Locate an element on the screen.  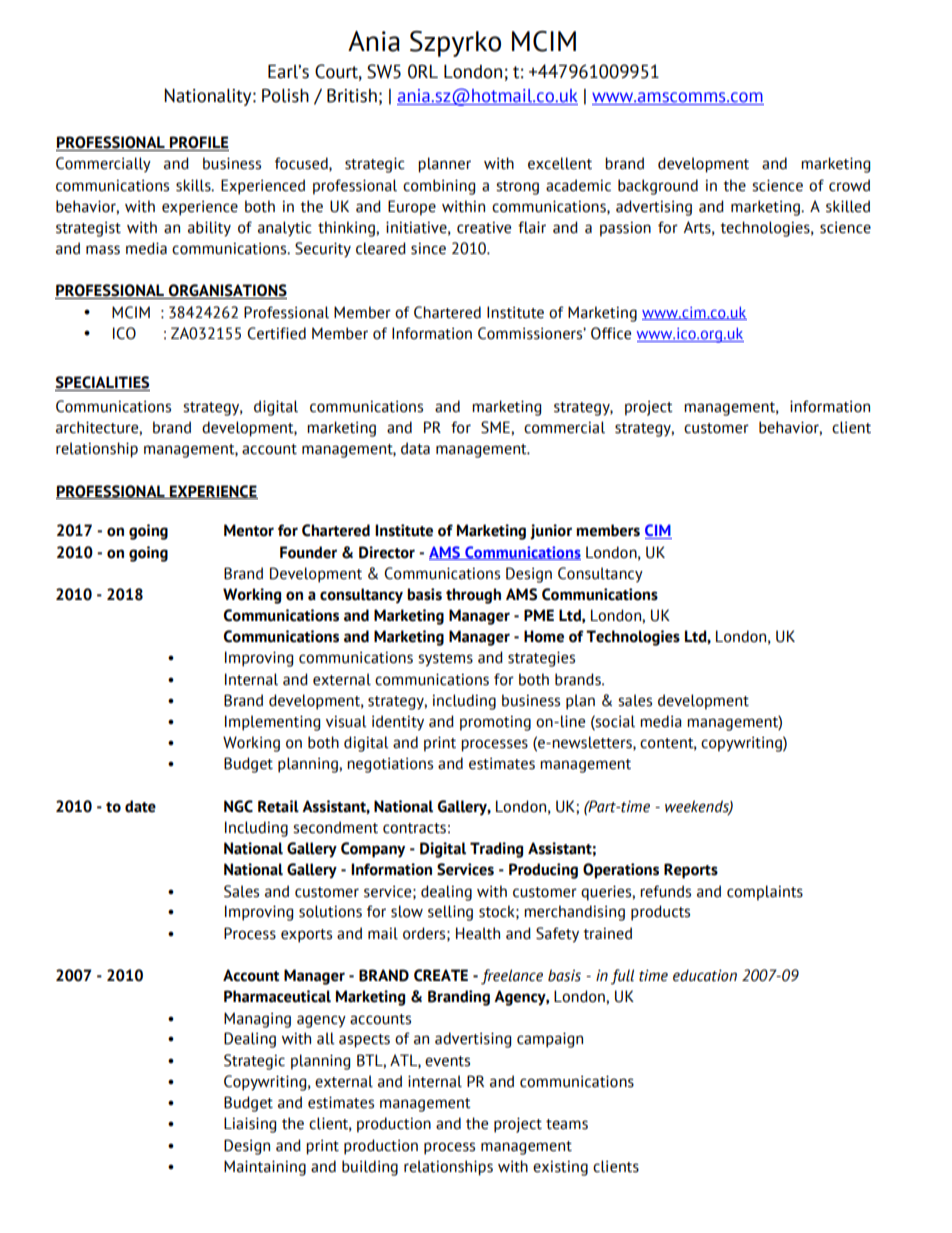
Mentor is located at coordinates (249, 530).
